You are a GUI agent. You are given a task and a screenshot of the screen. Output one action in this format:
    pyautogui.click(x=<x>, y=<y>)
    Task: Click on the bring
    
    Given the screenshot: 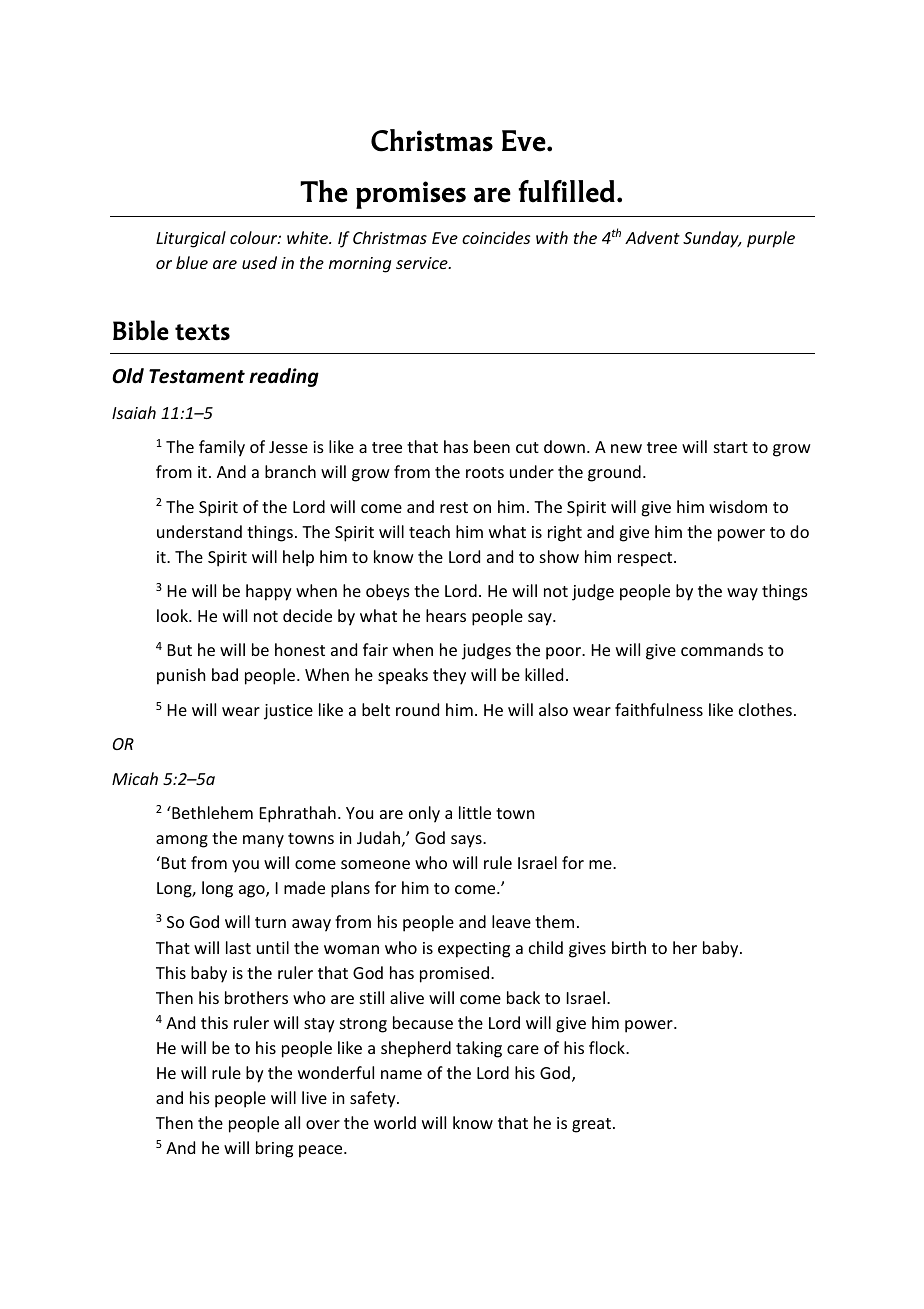 What is the action you would take?
    pyautogui.click(x=274, y=1149)
